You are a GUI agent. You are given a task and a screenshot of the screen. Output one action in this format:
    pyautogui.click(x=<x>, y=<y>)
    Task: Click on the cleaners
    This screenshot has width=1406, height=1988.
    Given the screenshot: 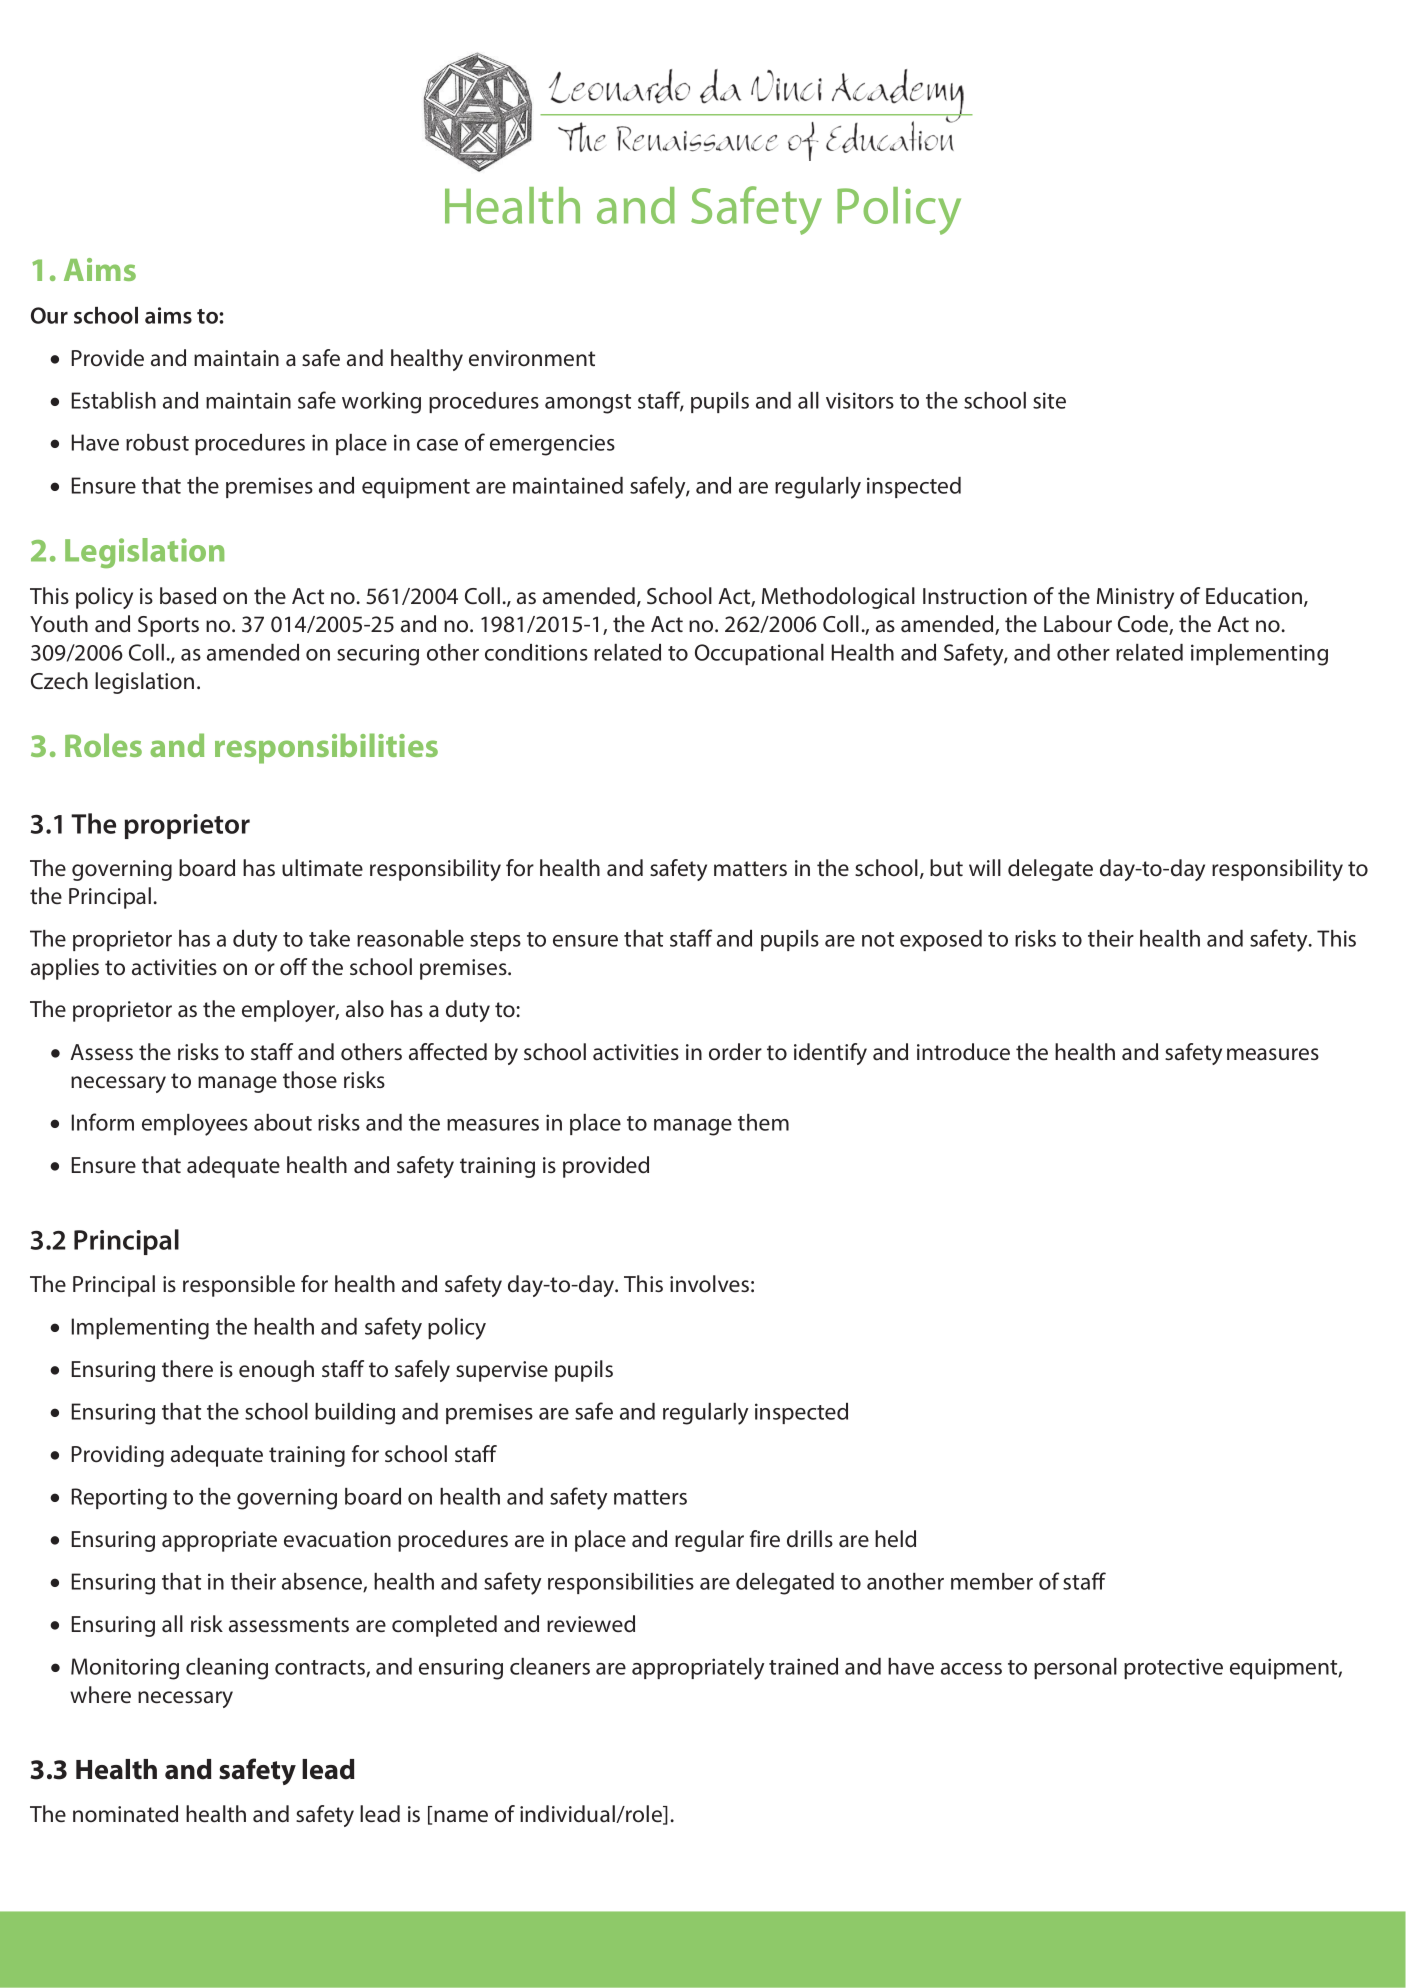 What is the action you would take?
    pyautogui.click(x=550, y=1666)
